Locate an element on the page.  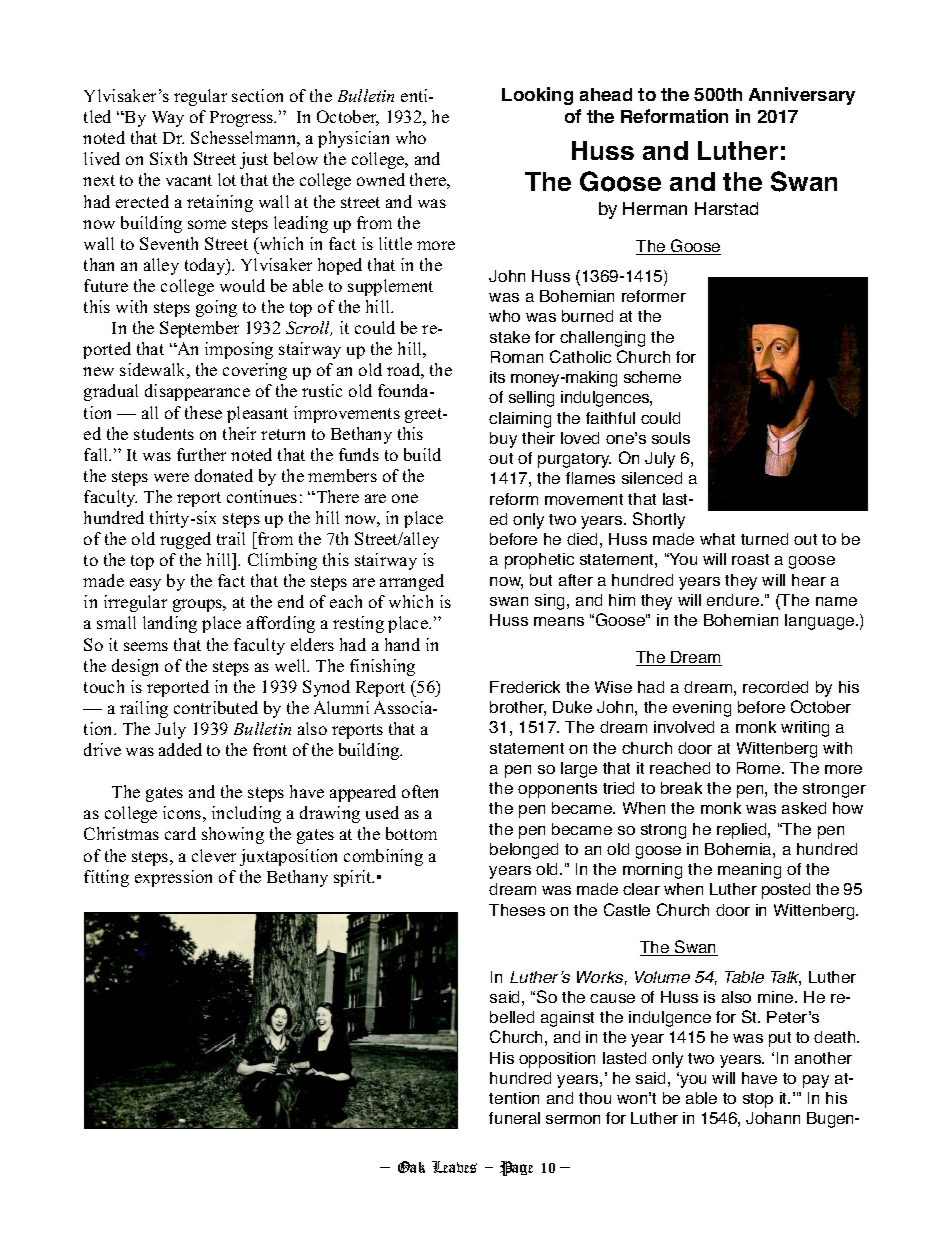
Anniversary is located at coordinates (802, 96).
